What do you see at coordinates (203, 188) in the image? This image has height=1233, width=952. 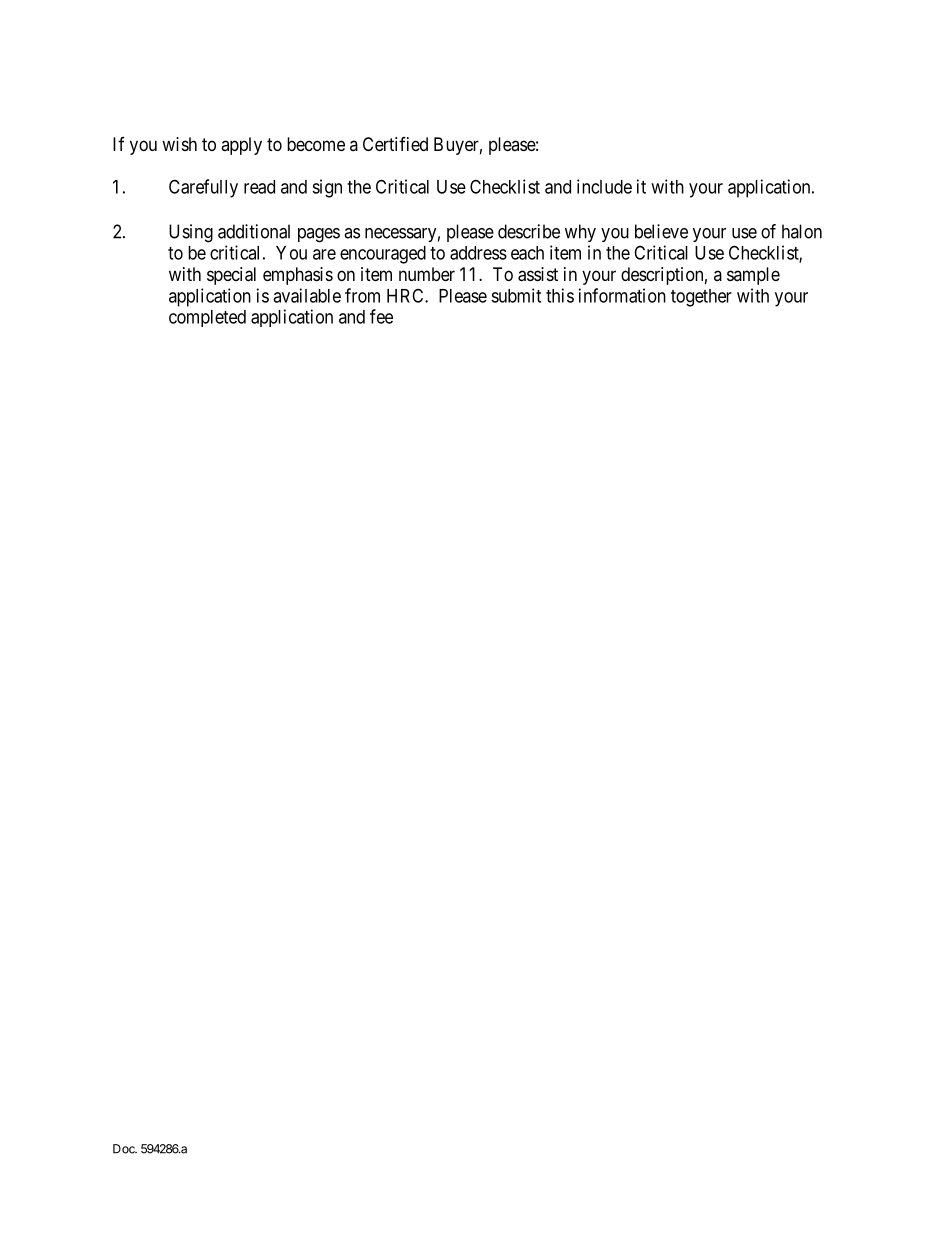 I see `Carefully` at bounding box center [203, 188].
